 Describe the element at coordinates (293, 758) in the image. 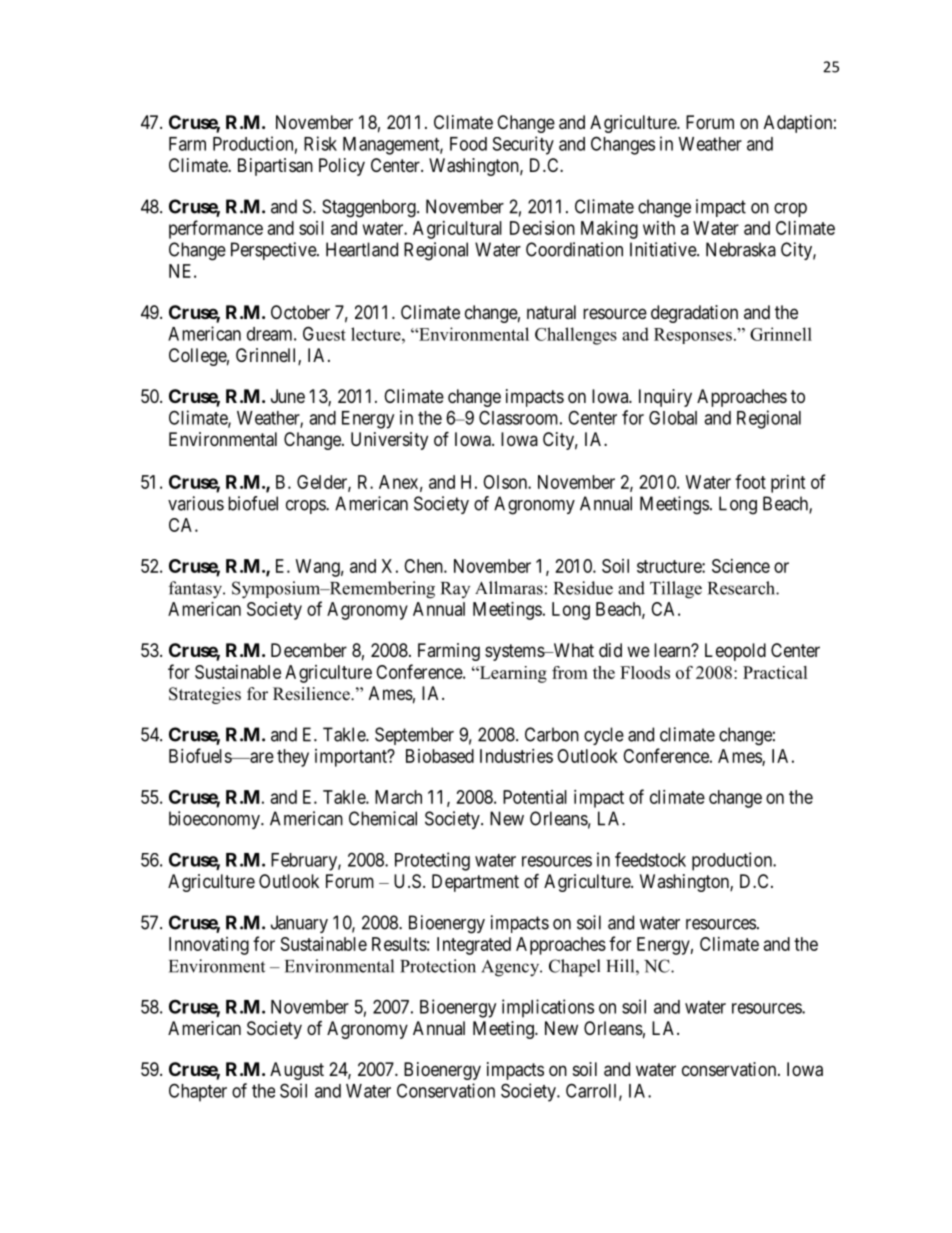

I see `they` at that location.
